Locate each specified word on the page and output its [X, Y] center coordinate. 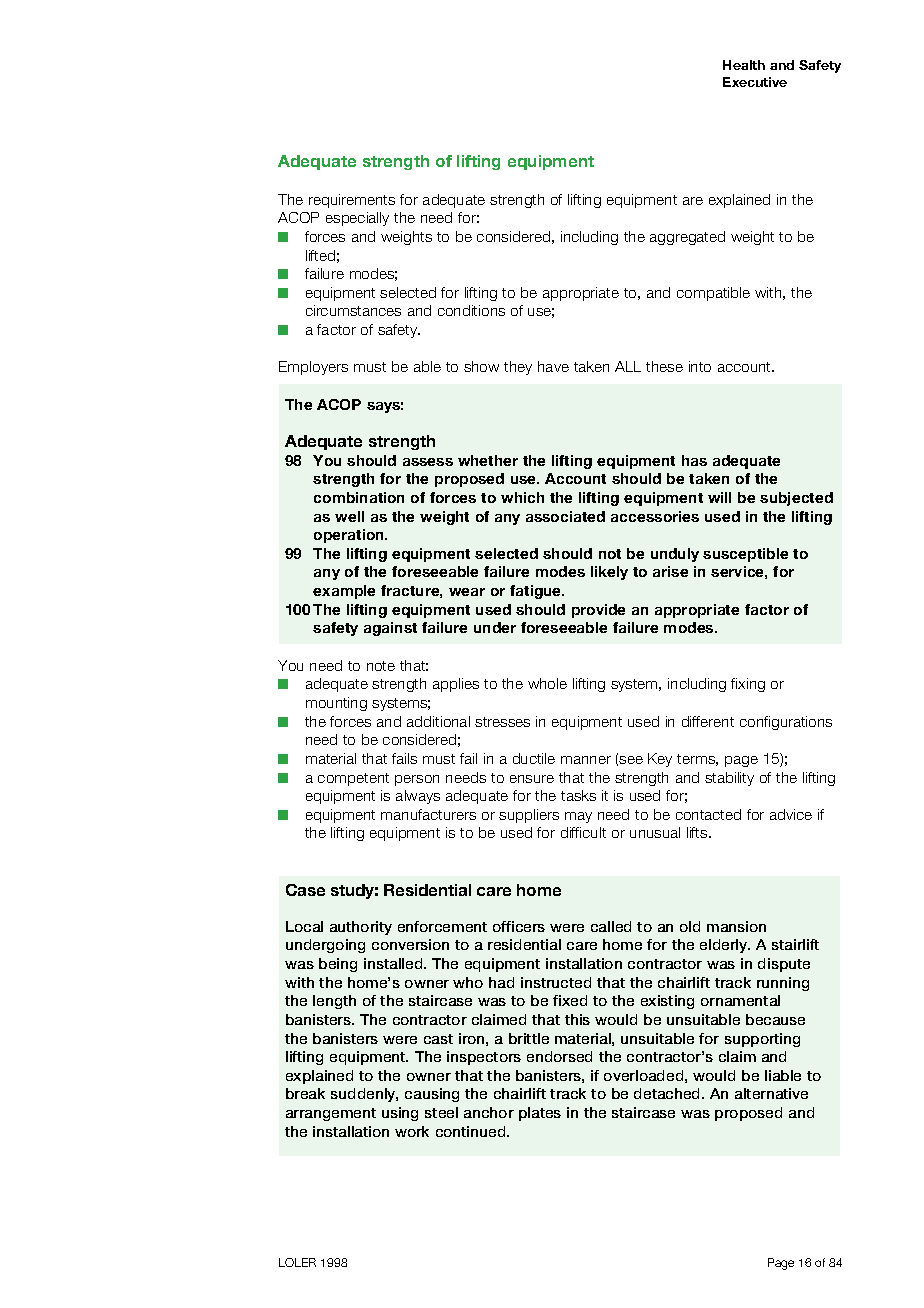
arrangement [331, 1114]
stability [729, 779]
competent [353, 779]
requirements [352, 201]
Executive [755, 82]
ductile [534, 758]
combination [359, 497]
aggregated [687, 238]
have [553, 366]
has [694, 460]
